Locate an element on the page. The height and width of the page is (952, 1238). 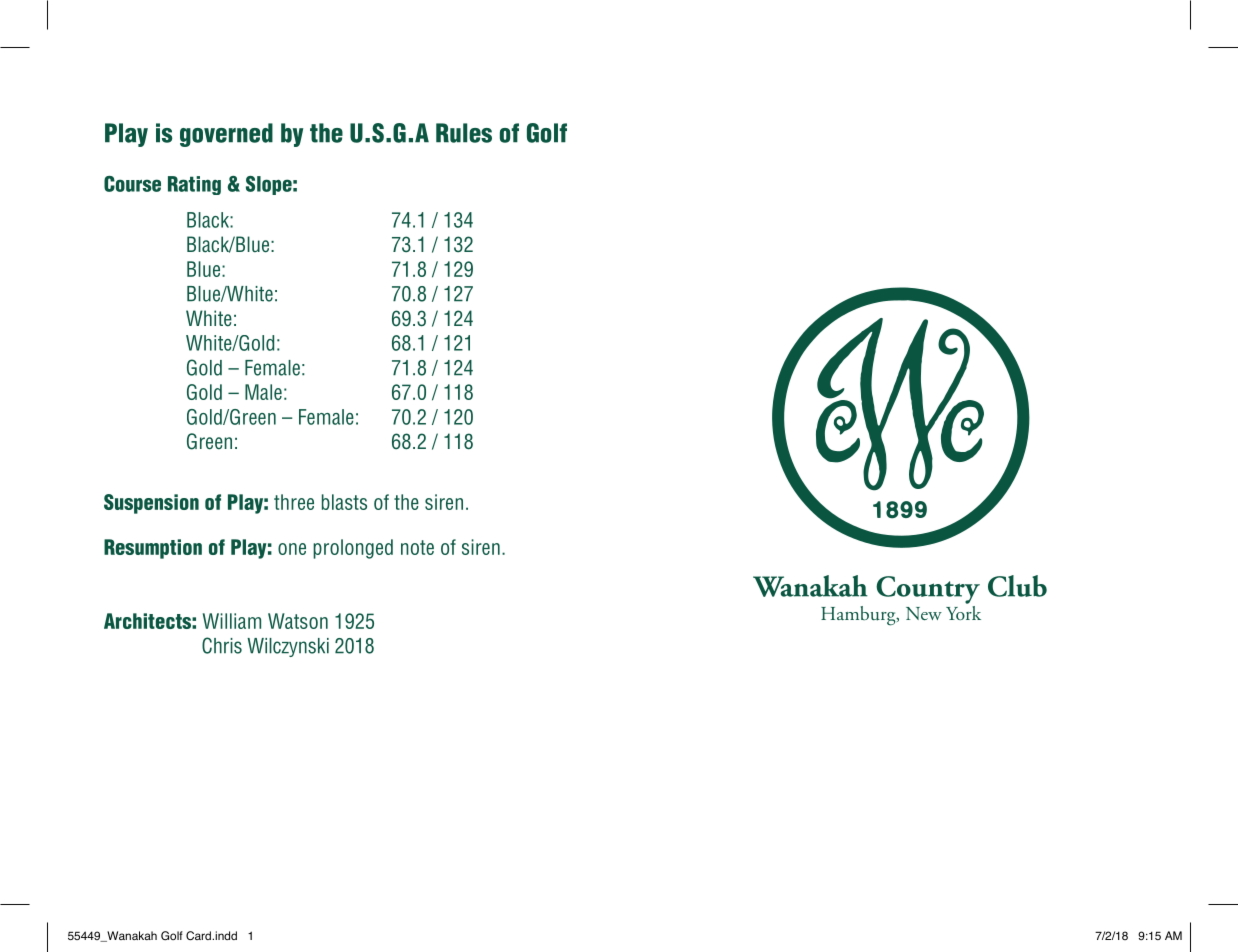
Rating is located at coordinates (194, 185).
